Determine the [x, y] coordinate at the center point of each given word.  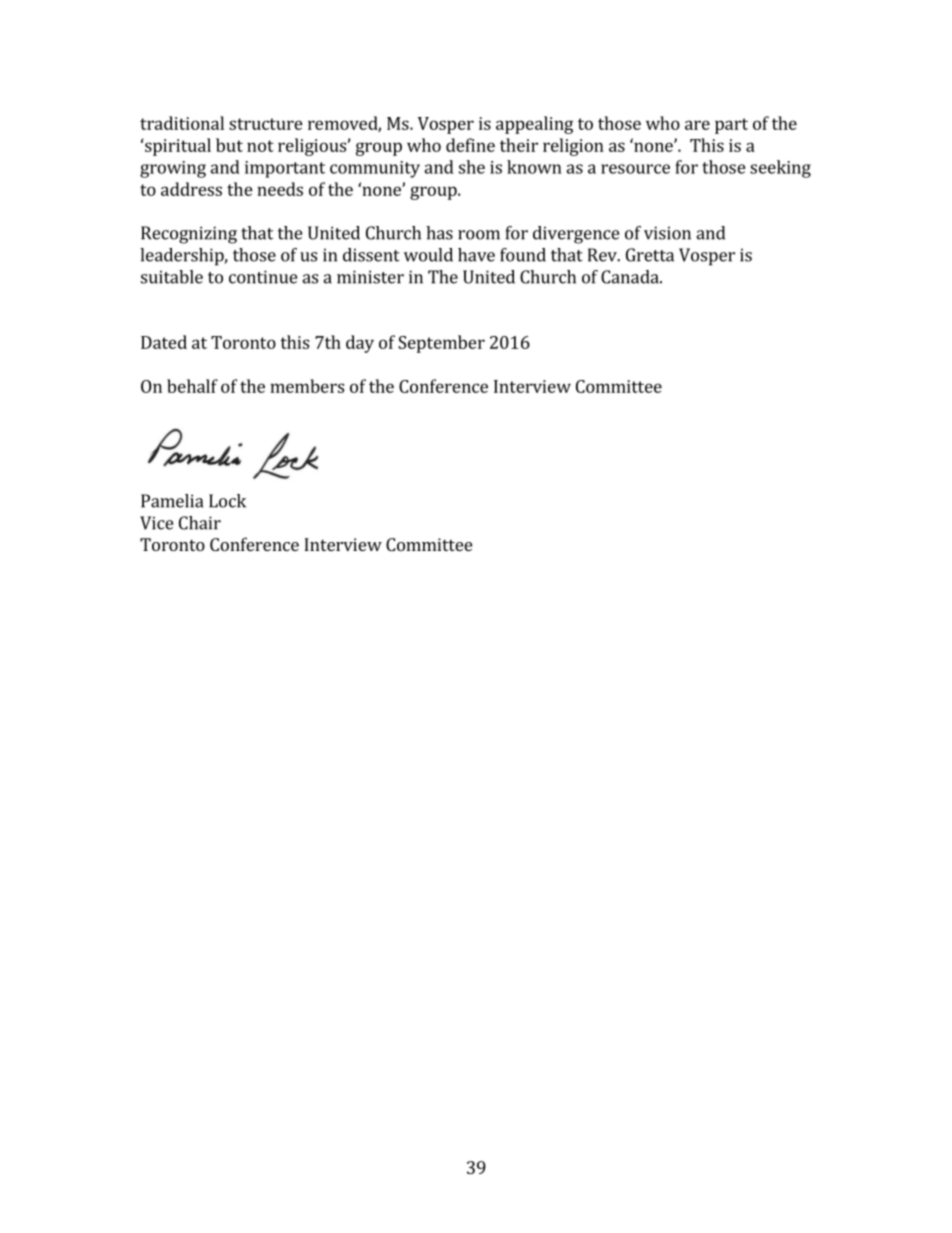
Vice [156, 523]
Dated [164, 342]
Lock [227, 501]
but [229, 145]
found [523, 255]
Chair [200, 523]
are [697, 125]
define [470, 145]
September [441, 344]
